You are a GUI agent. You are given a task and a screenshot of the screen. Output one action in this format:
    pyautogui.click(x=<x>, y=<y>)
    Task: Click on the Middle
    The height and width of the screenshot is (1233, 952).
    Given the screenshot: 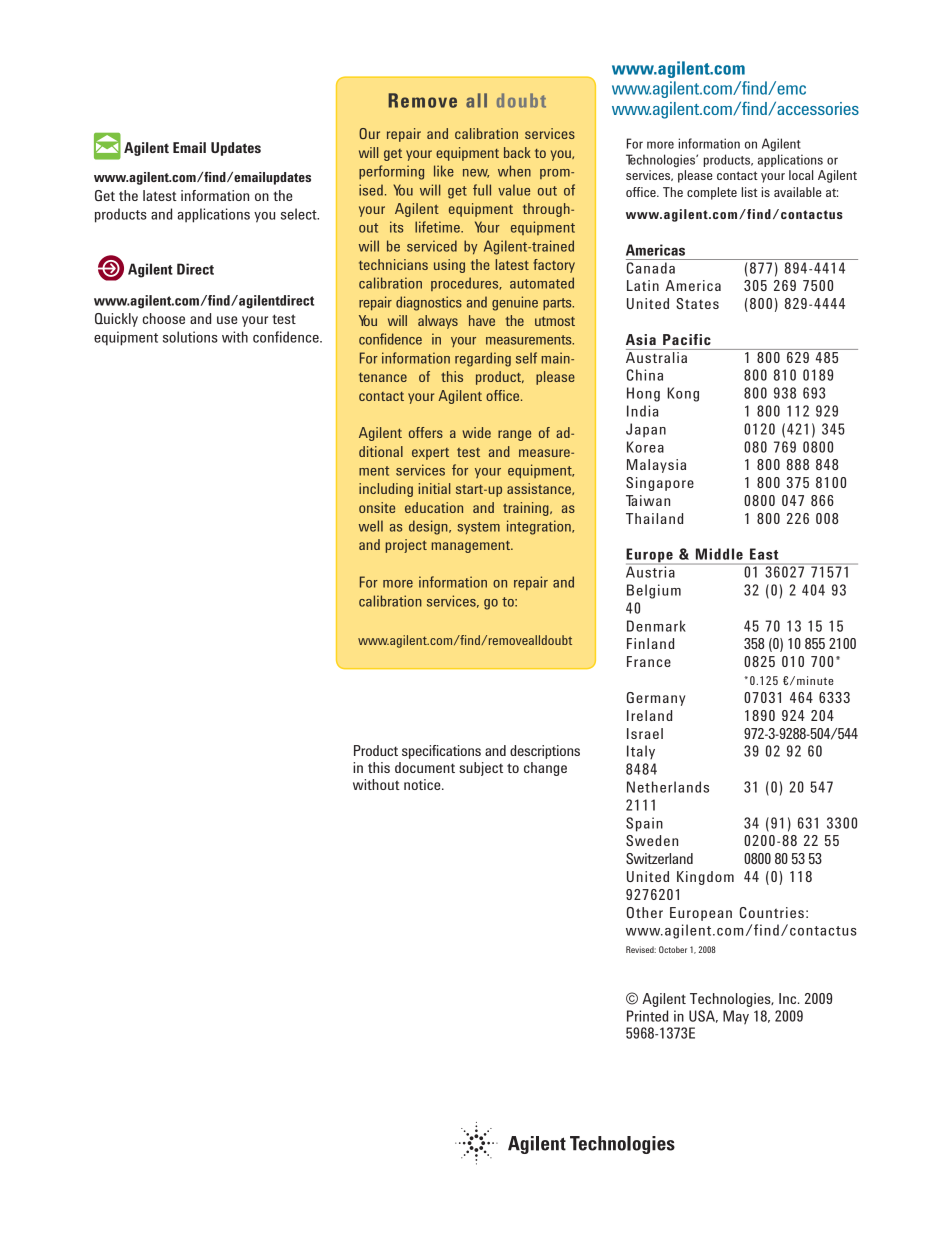 What is the action you would take?
    pyautogui.click(x=719, y=554)
